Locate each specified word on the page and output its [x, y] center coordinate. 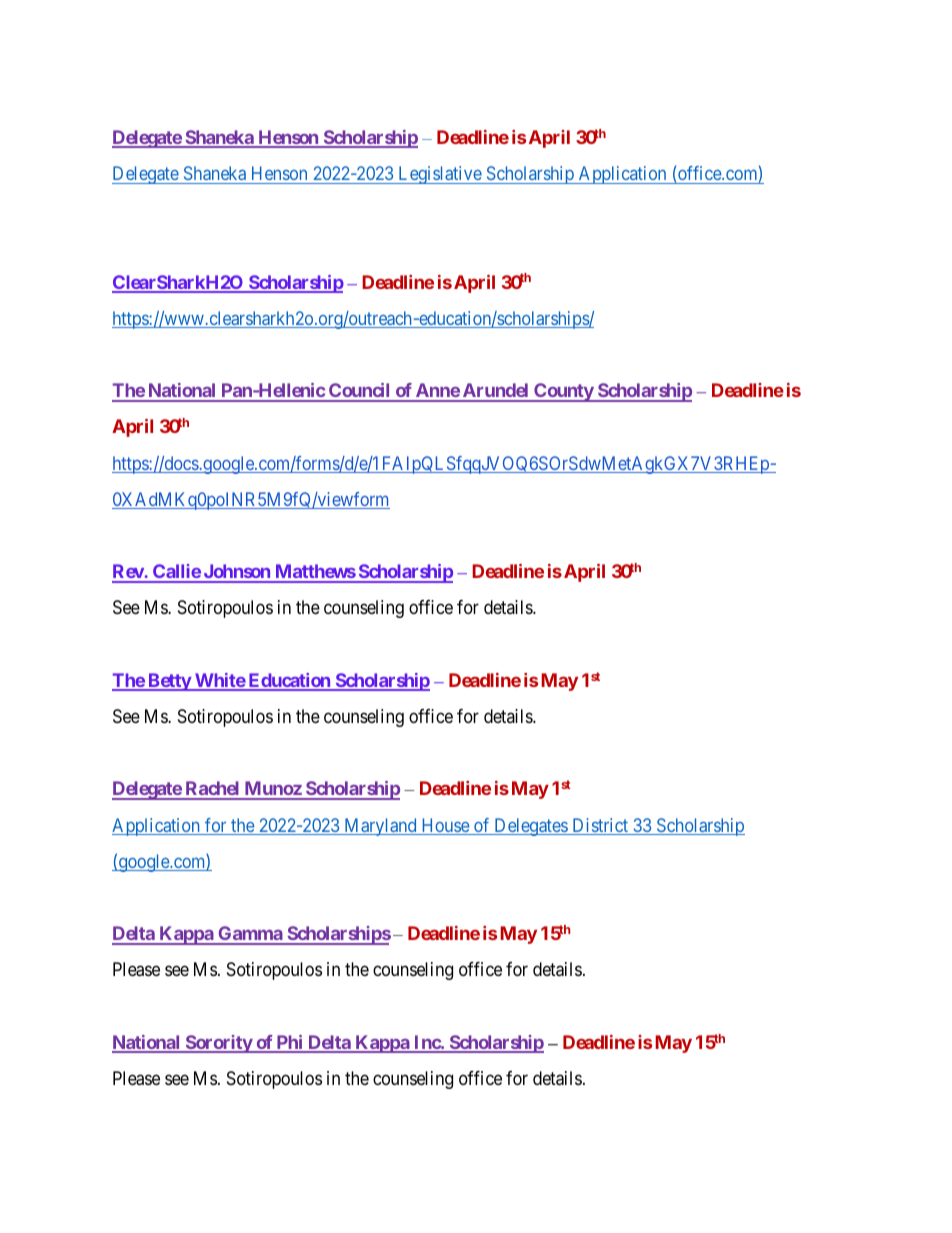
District [600, 826]
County [563, 392]
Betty [169, 682]
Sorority [218, 1044]
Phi [289, 1043]
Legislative [439, 175]
